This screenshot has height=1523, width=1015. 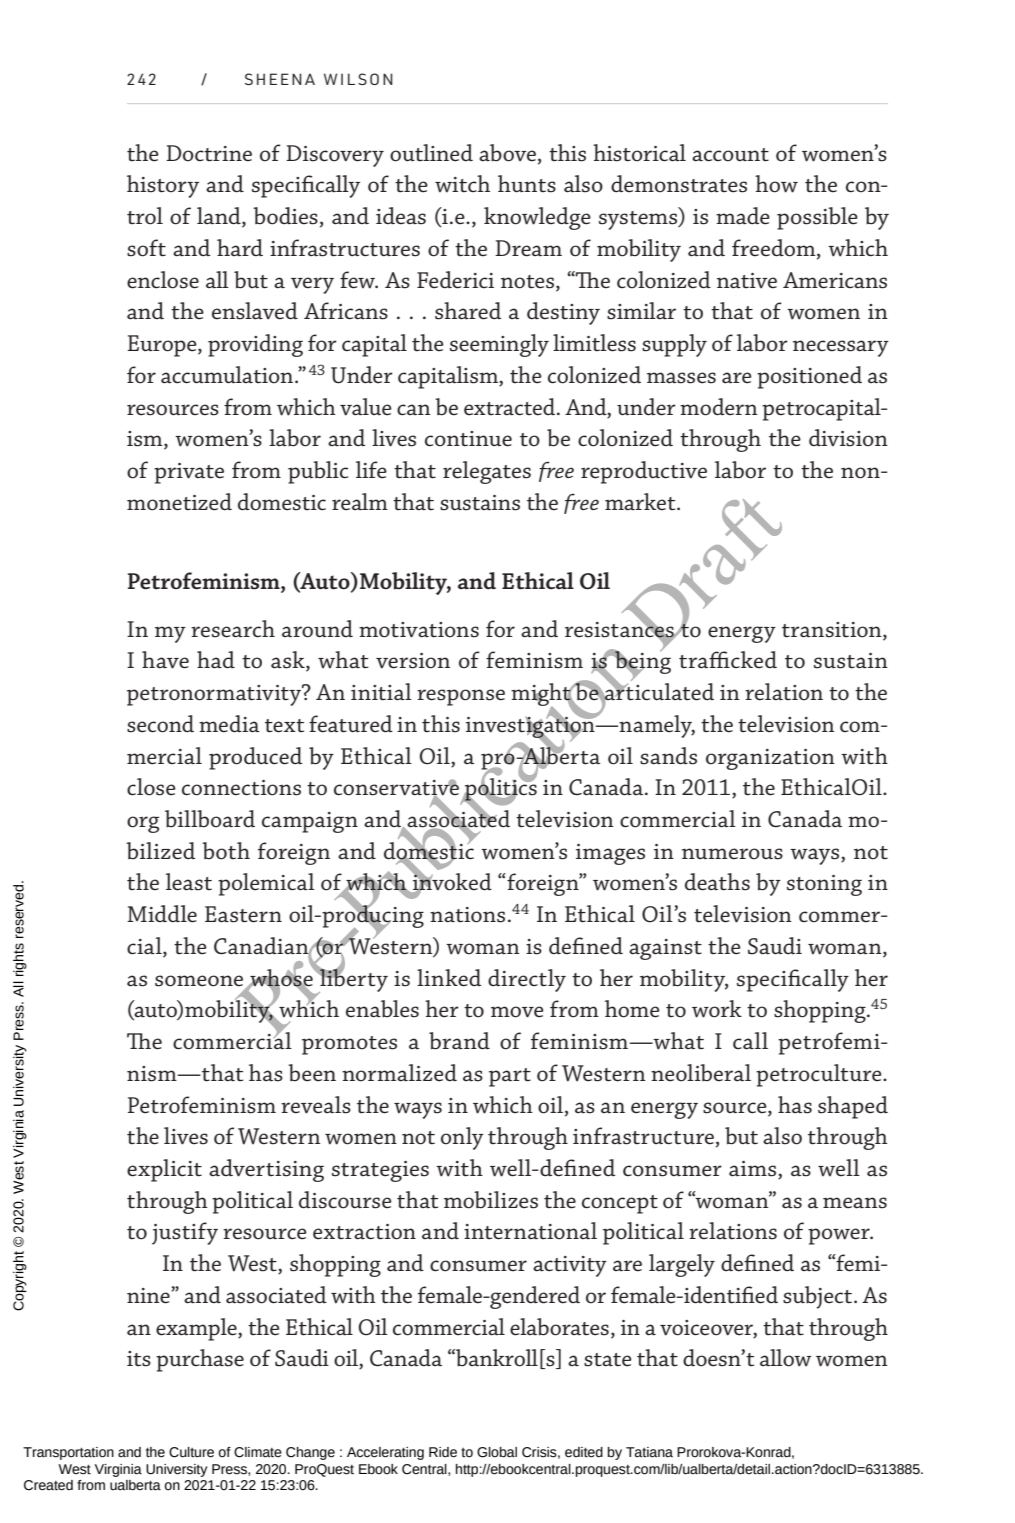 What do you see at coordinates (189, 473) in the screenshot?
I see `private` at bounding box center [189, 473].
